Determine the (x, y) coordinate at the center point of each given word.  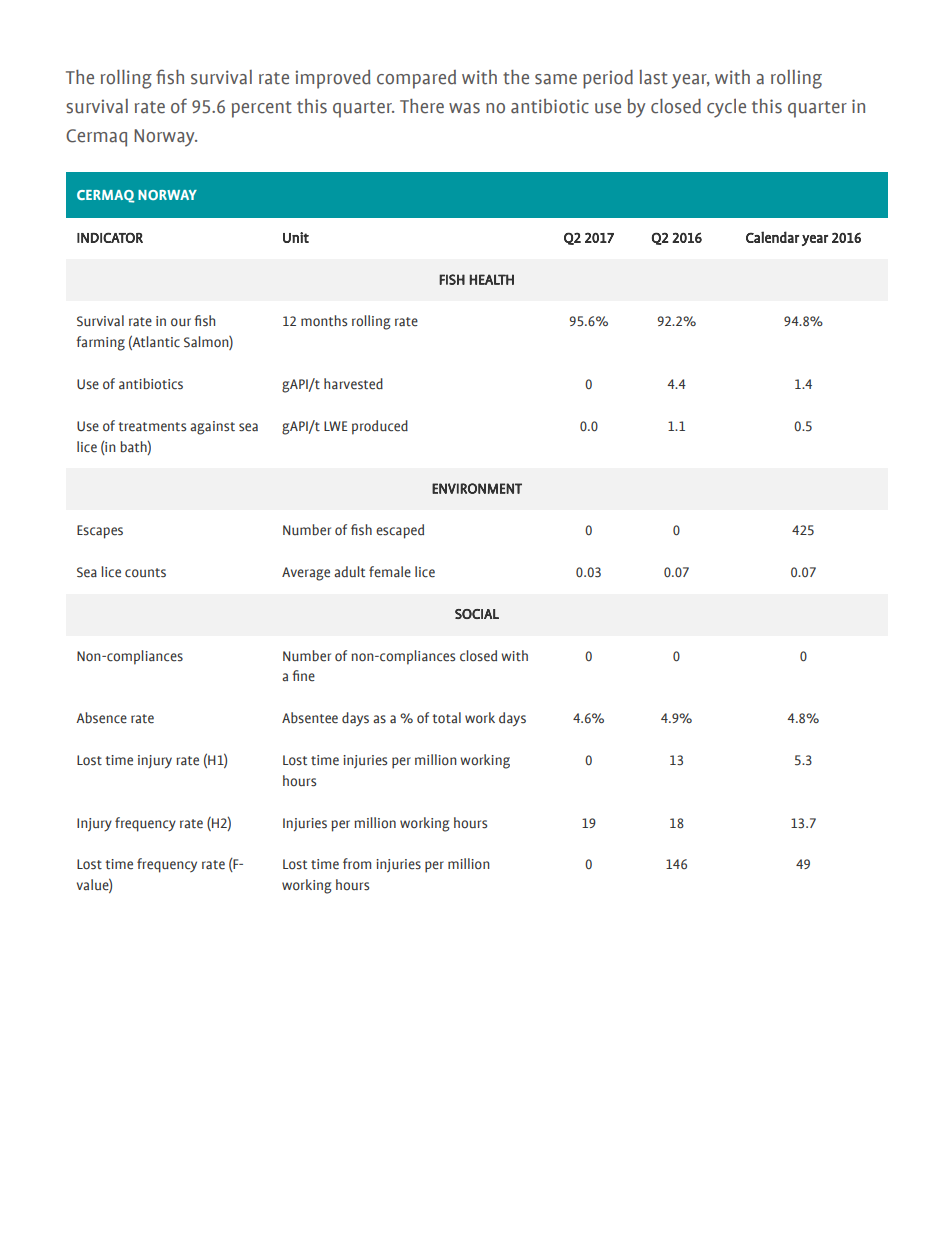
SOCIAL (477, 614)
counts (145, 573)
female (390, 572)
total (446, 718)
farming (100, 343)
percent (262, 109)
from (357, 863)
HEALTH (492, 279)
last (653, 77)
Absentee (310, 718)
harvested (353, 384)
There (422, 106)
